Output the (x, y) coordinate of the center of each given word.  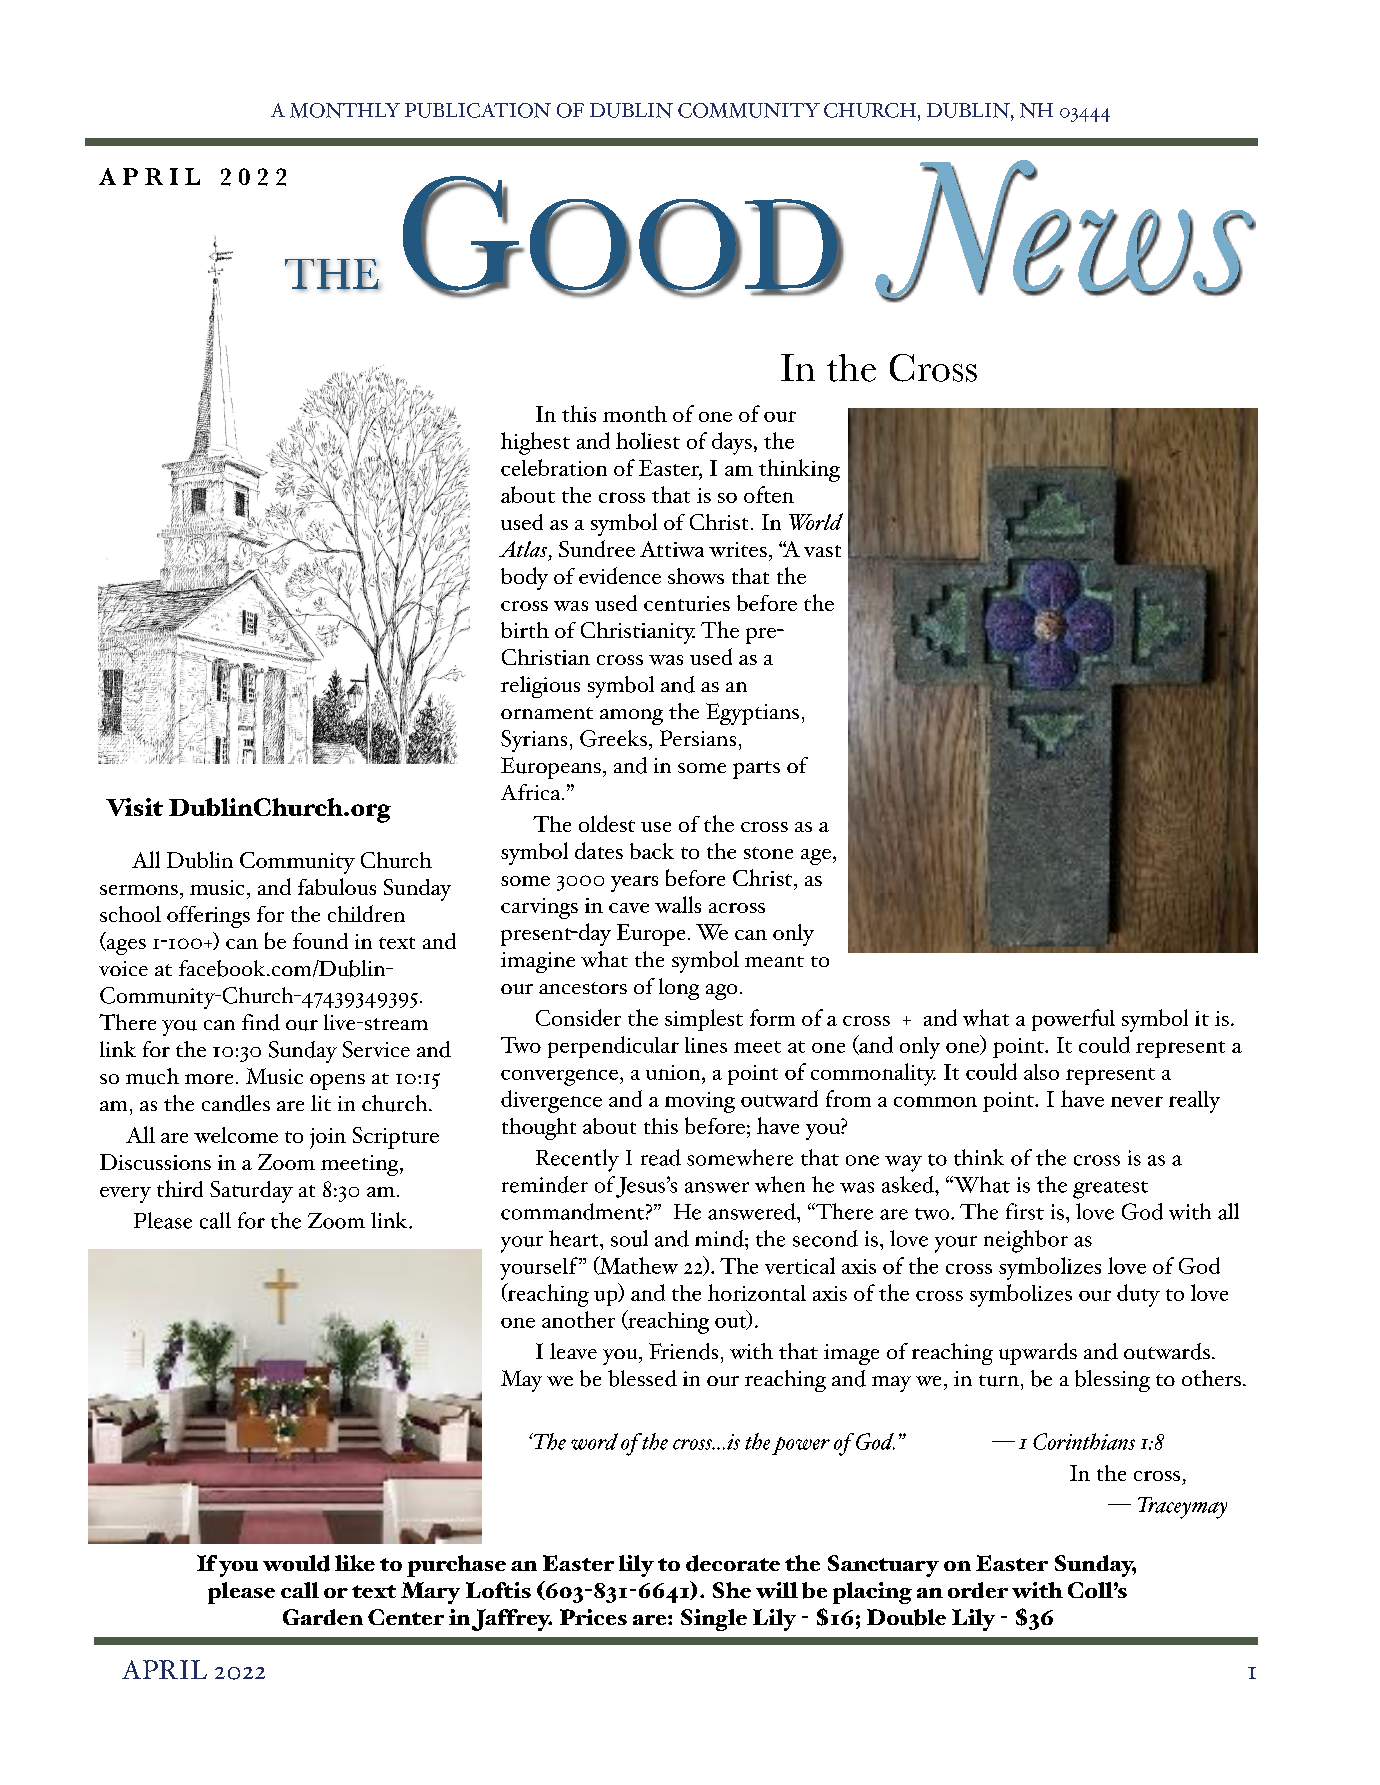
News (1065, 230)
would (296, 1563)
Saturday (251, 1192)
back (652, 851)
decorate (733, 1563)
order (978, 1590)
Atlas (523, 549)
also (1041, 1072)
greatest (1110, 1190)
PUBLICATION (478, 110)
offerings (208, 917)
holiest (648, 440)
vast (822, 551)
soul (629, 1238)
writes (738, 549)
